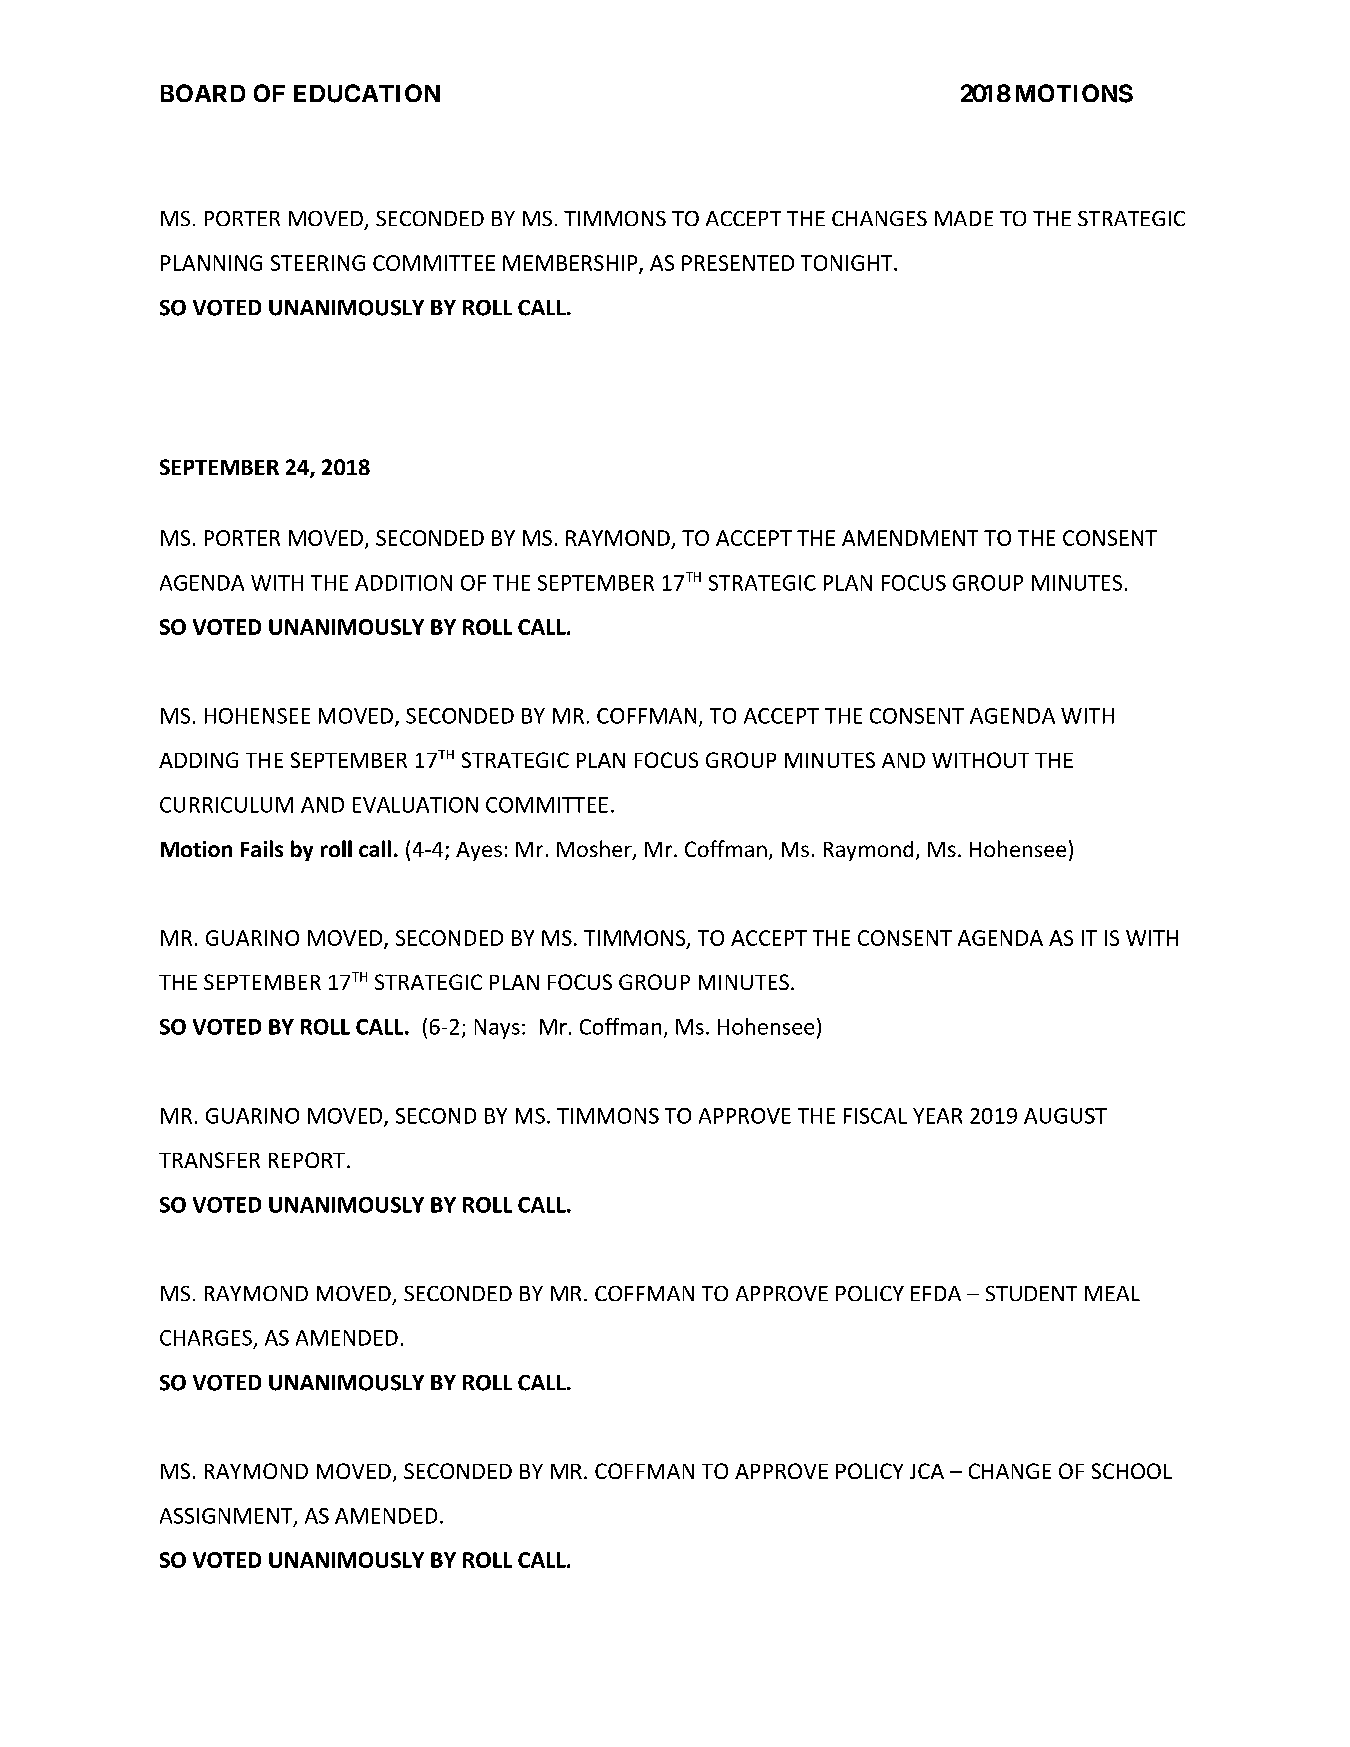  Describe the element at coordinates (910, 538) in the image. I see `AMENDMENT` at that location.
